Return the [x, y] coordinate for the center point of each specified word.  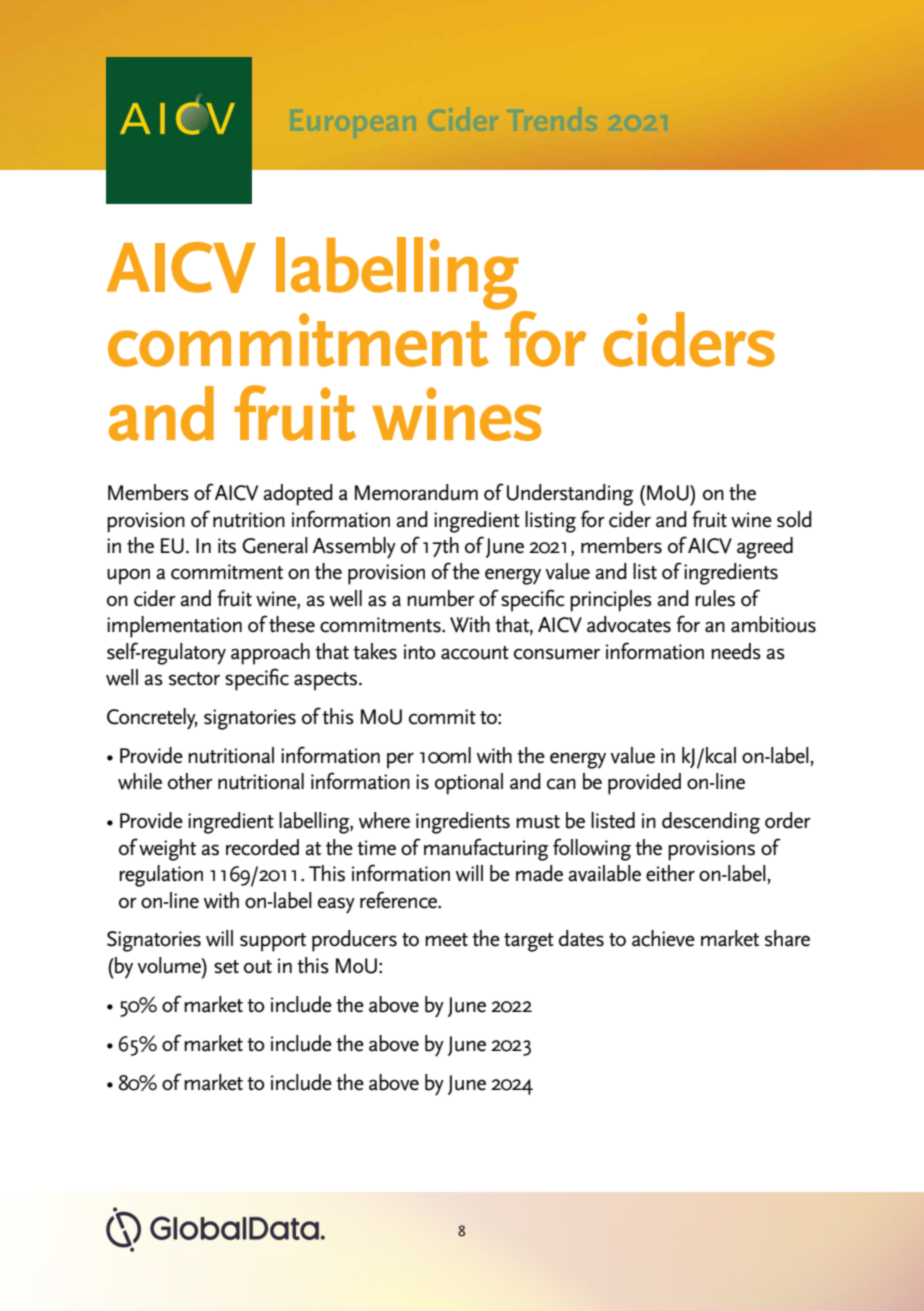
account [475, 653]
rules [715, 598]
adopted [298, 495]
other [190, 781]
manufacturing [486, 849]
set [226, 967]
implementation [174, 627]
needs [736, 651]
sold [794, 519]
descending [711, 823]
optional [469, 784]
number [441, 598]
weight [167, 850]
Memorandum [416, 492]
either [670, 873]
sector [194, 679]
